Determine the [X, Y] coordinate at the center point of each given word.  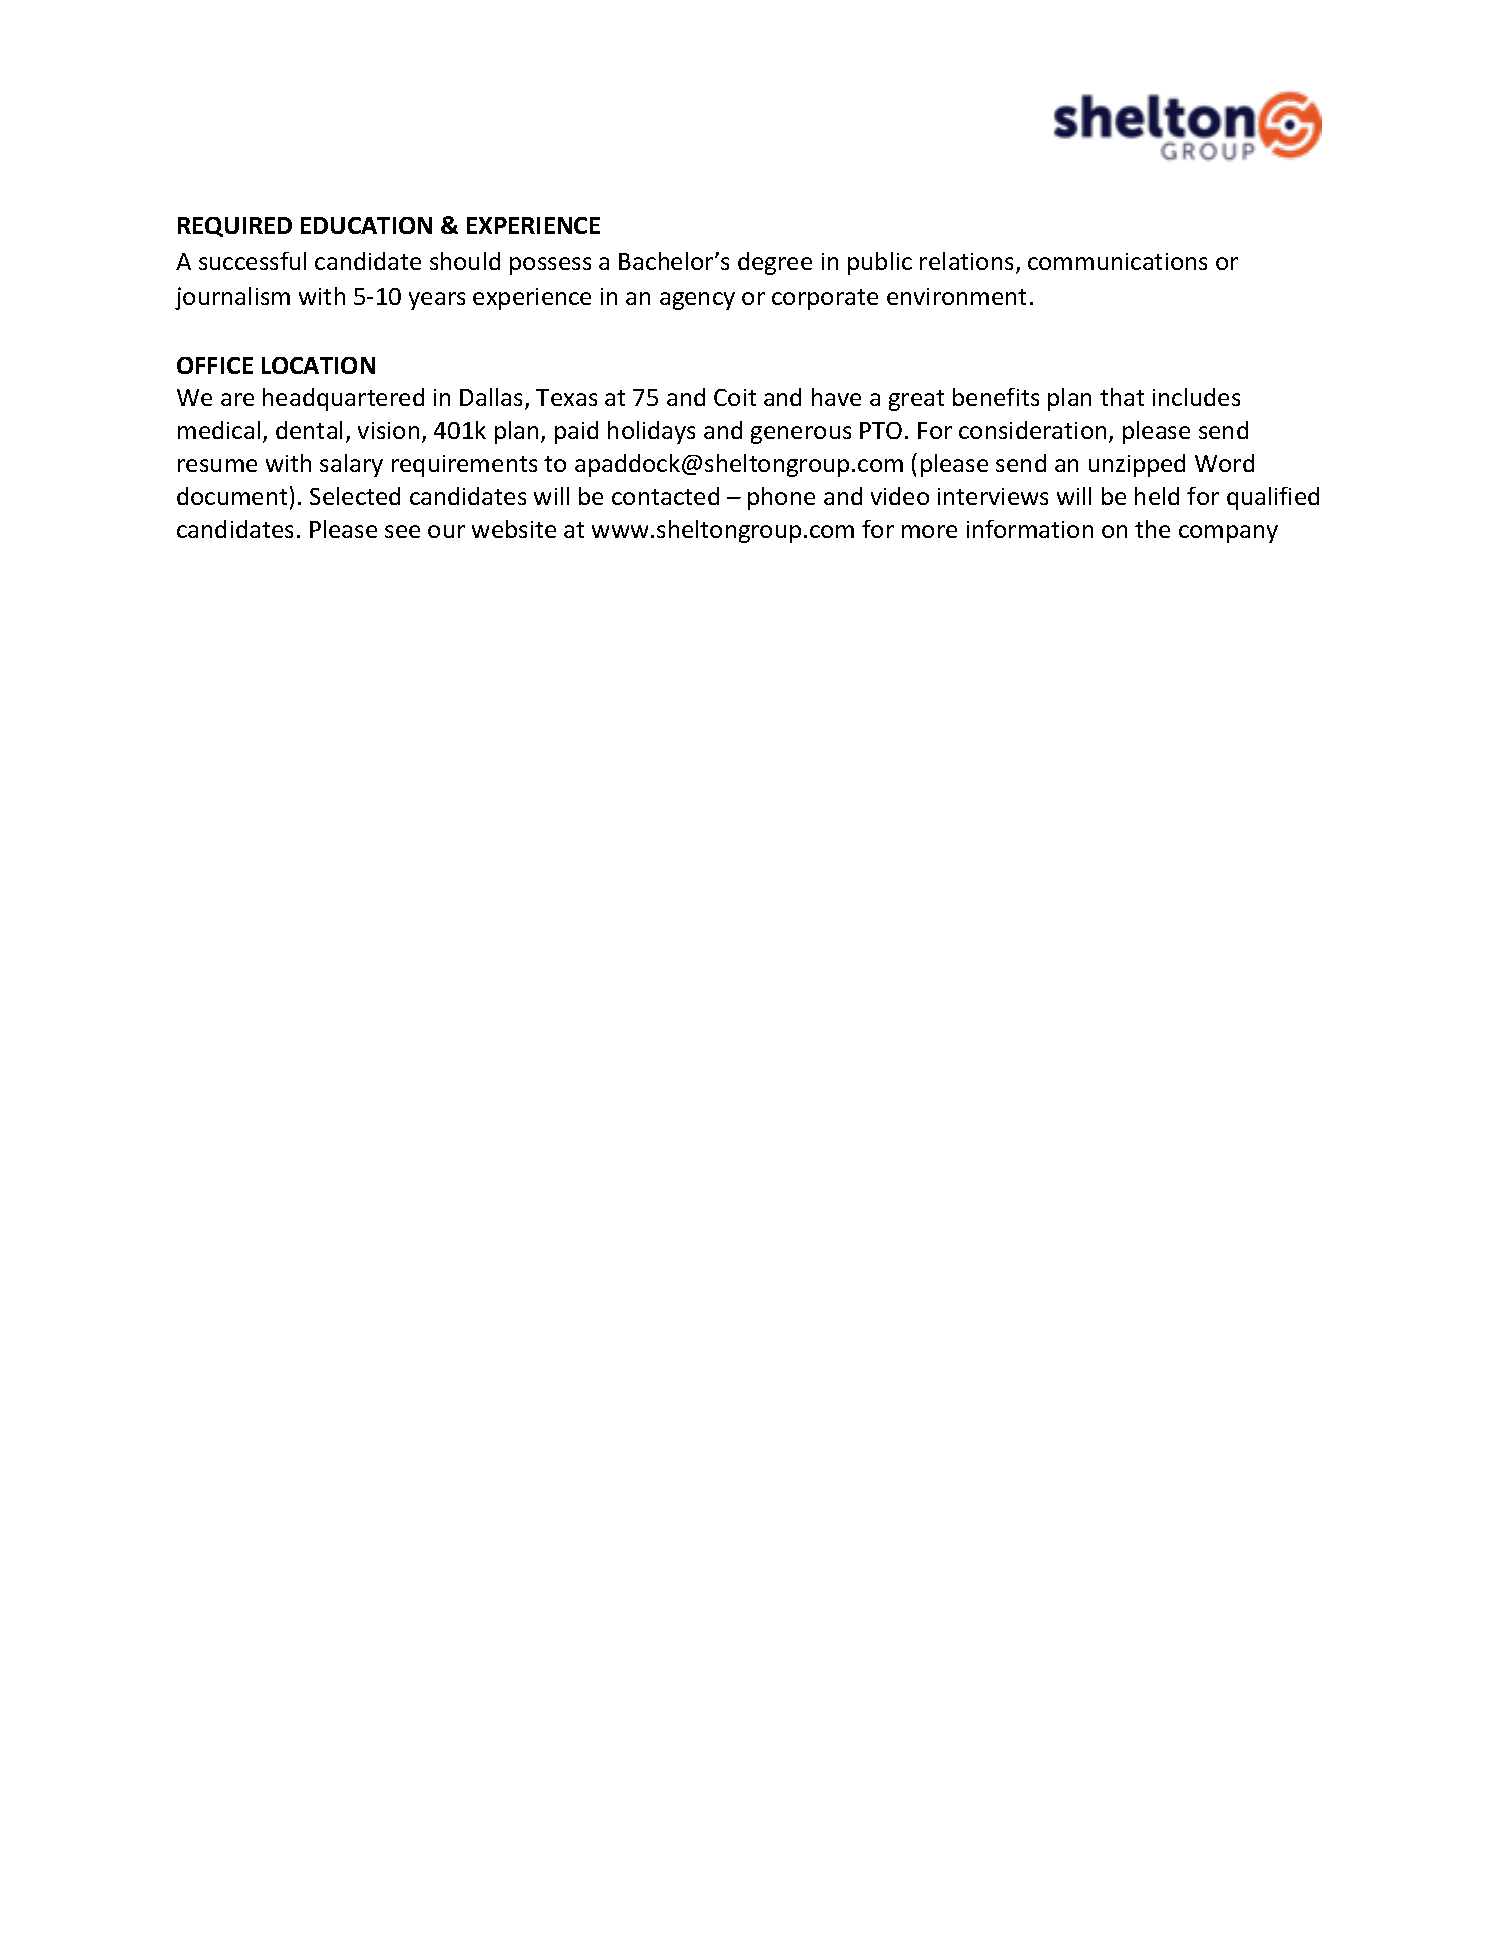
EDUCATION [366, 225]
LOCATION [318, 365]
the [1152, 529]
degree [775, 263]
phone [781, 498]
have [836, 397]
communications [1117, 261]
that [1122, 397]
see [402, 531]
